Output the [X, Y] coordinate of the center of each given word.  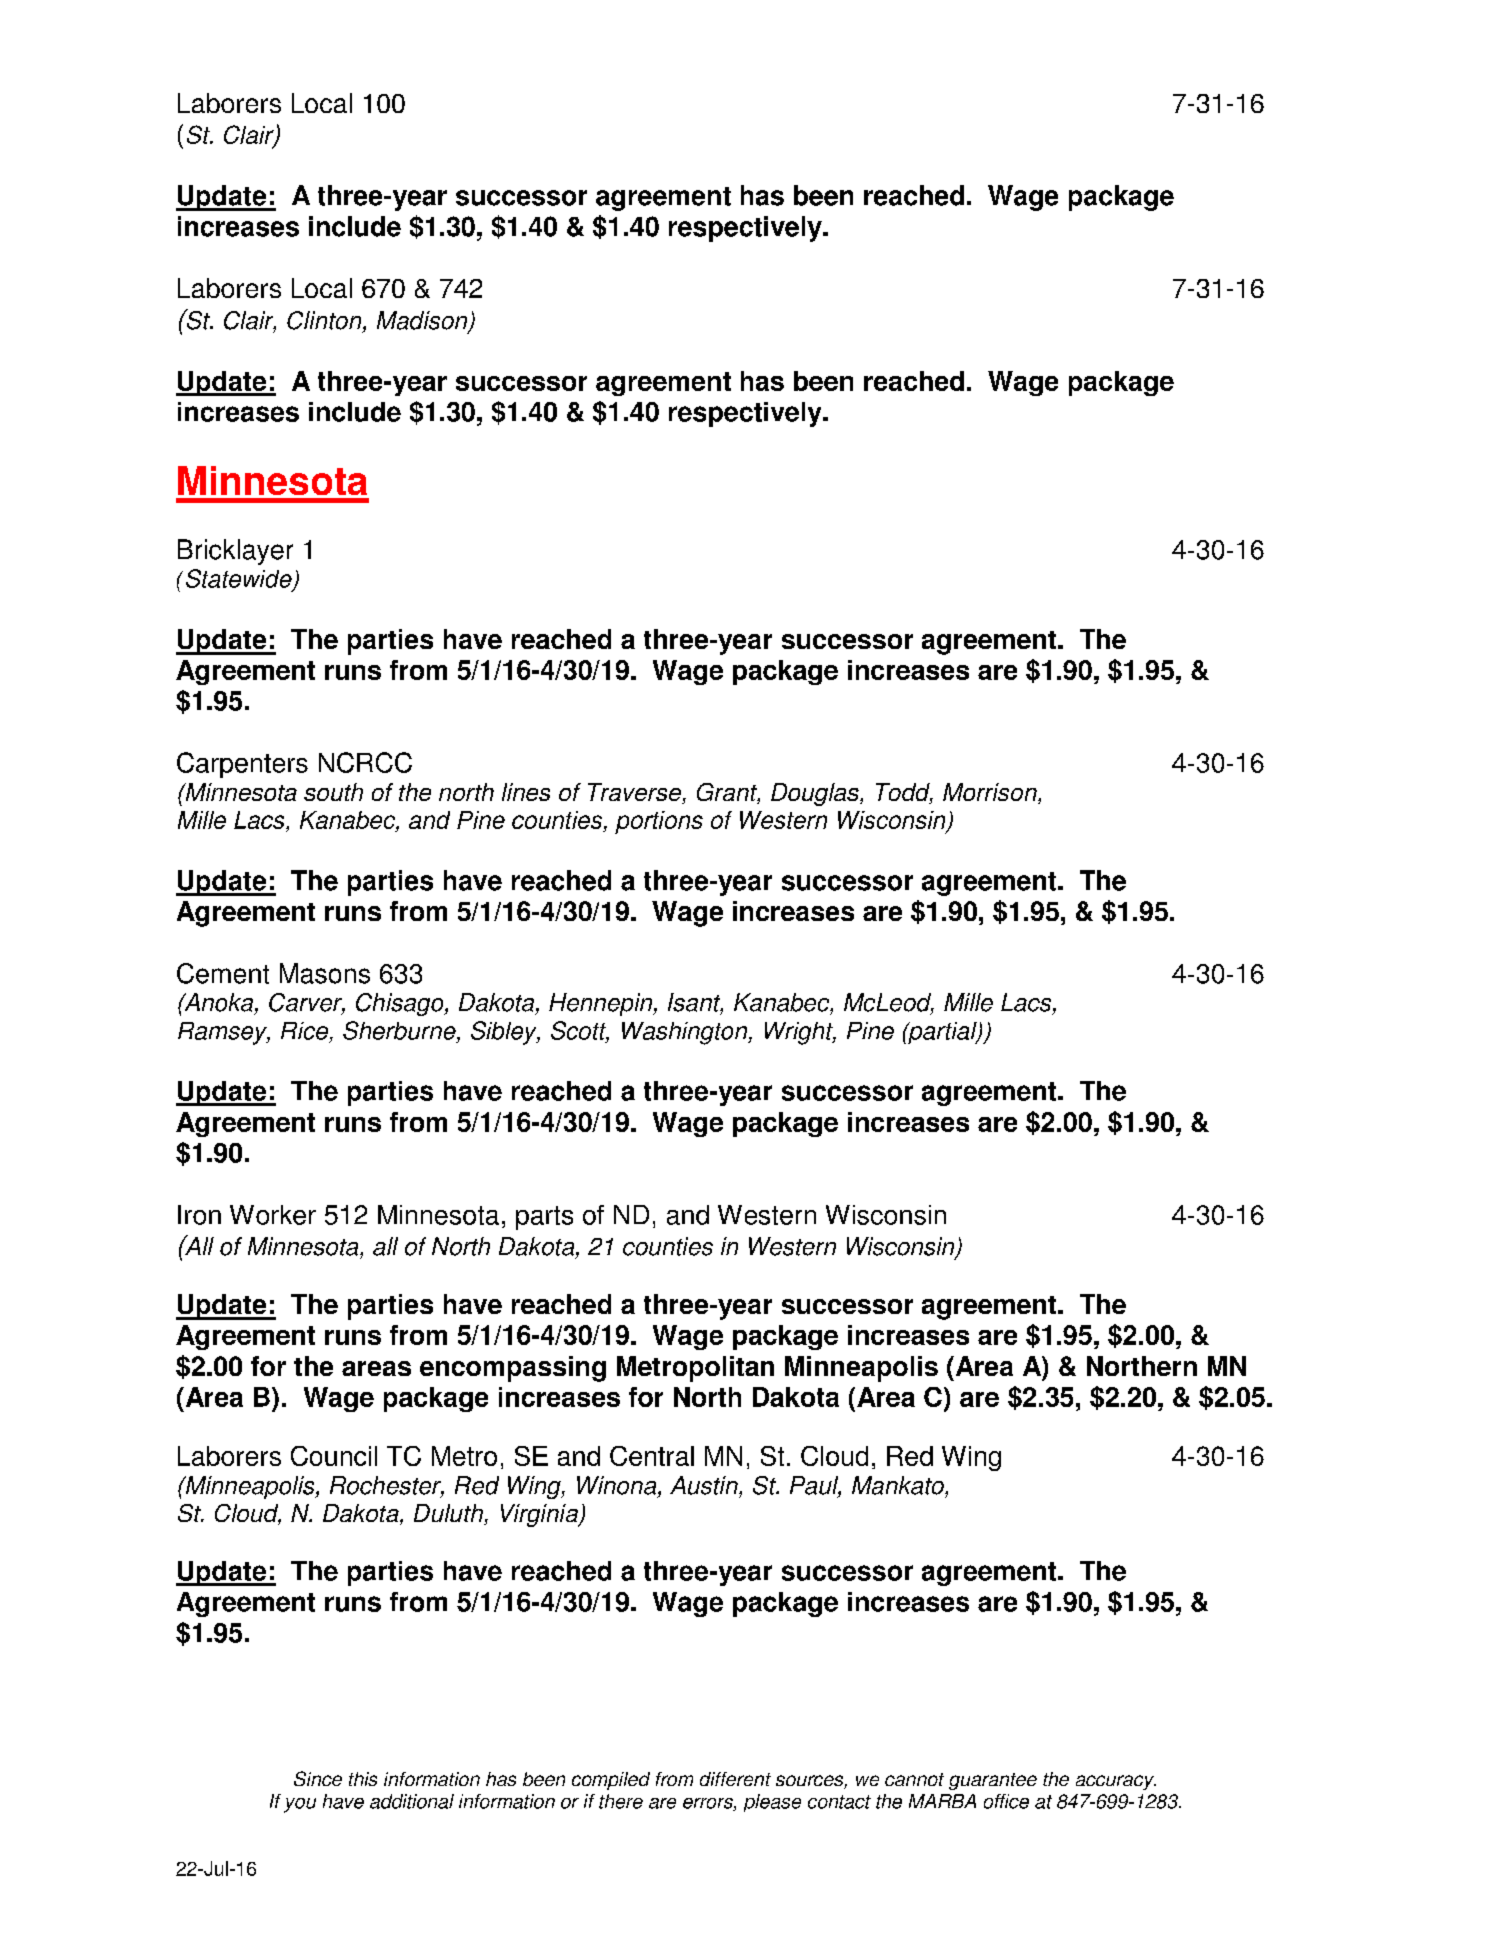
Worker [273, 1215]
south [333, 792]
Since [318, 1778]
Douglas [816, 794]
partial [942, 1033]
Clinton [325, 321]
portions [659, 822]
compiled [611, 1781]
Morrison [991, 793]
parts [544, 1218]
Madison [423, 321]
